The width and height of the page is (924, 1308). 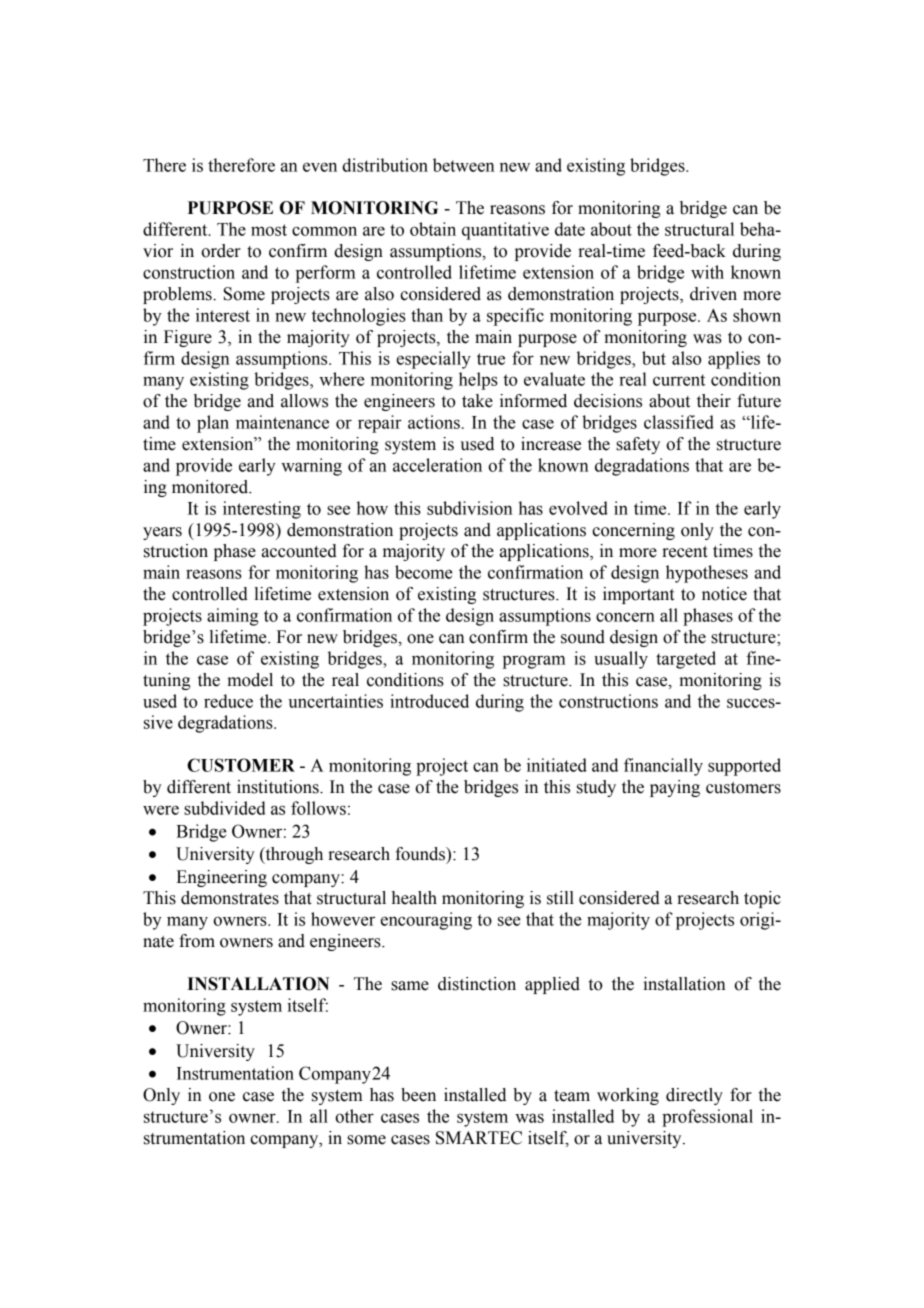 I want to click on subdivided, so click(x=225, y=808).
